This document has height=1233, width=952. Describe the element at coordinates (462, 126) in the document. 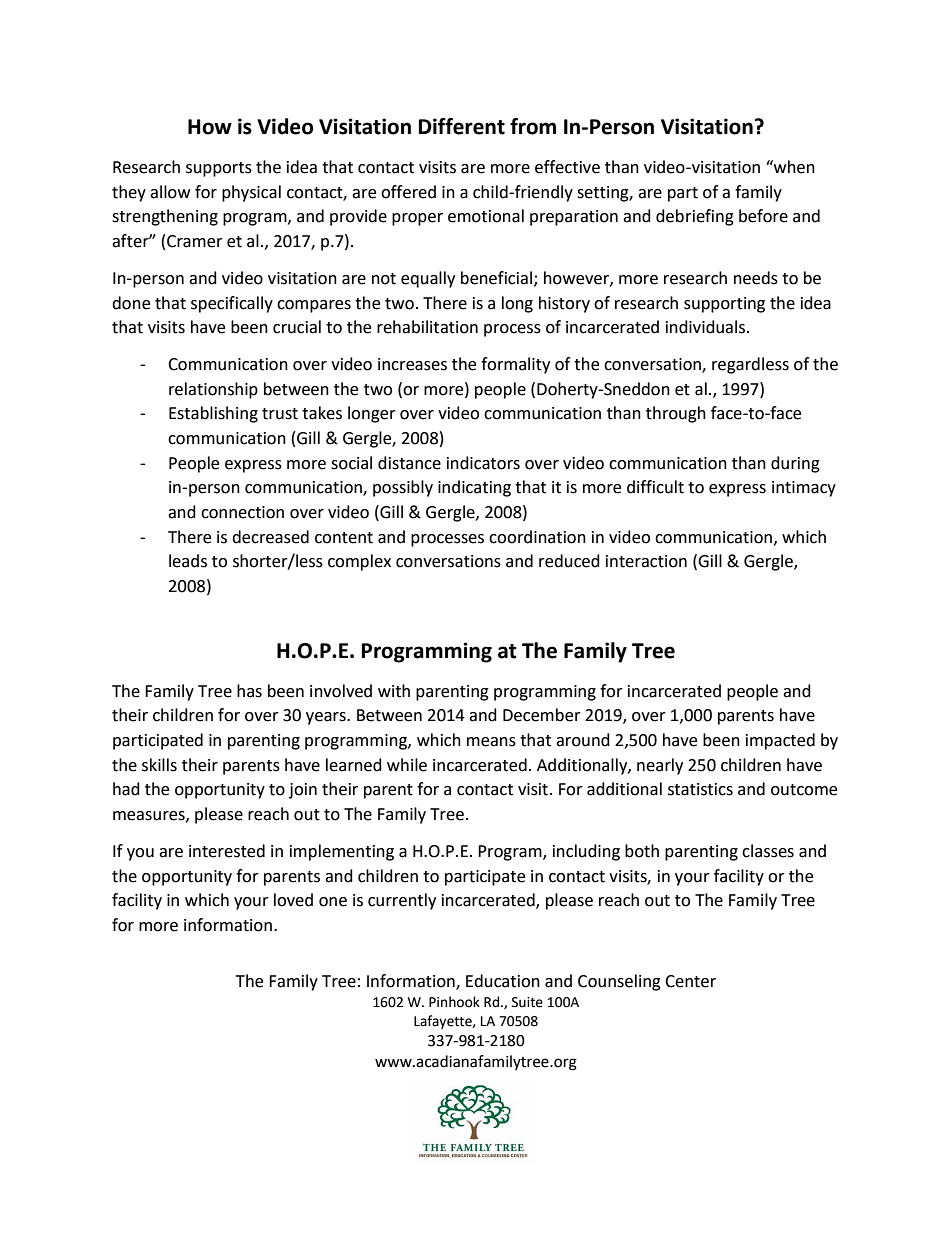

I see `Different` at that location.
